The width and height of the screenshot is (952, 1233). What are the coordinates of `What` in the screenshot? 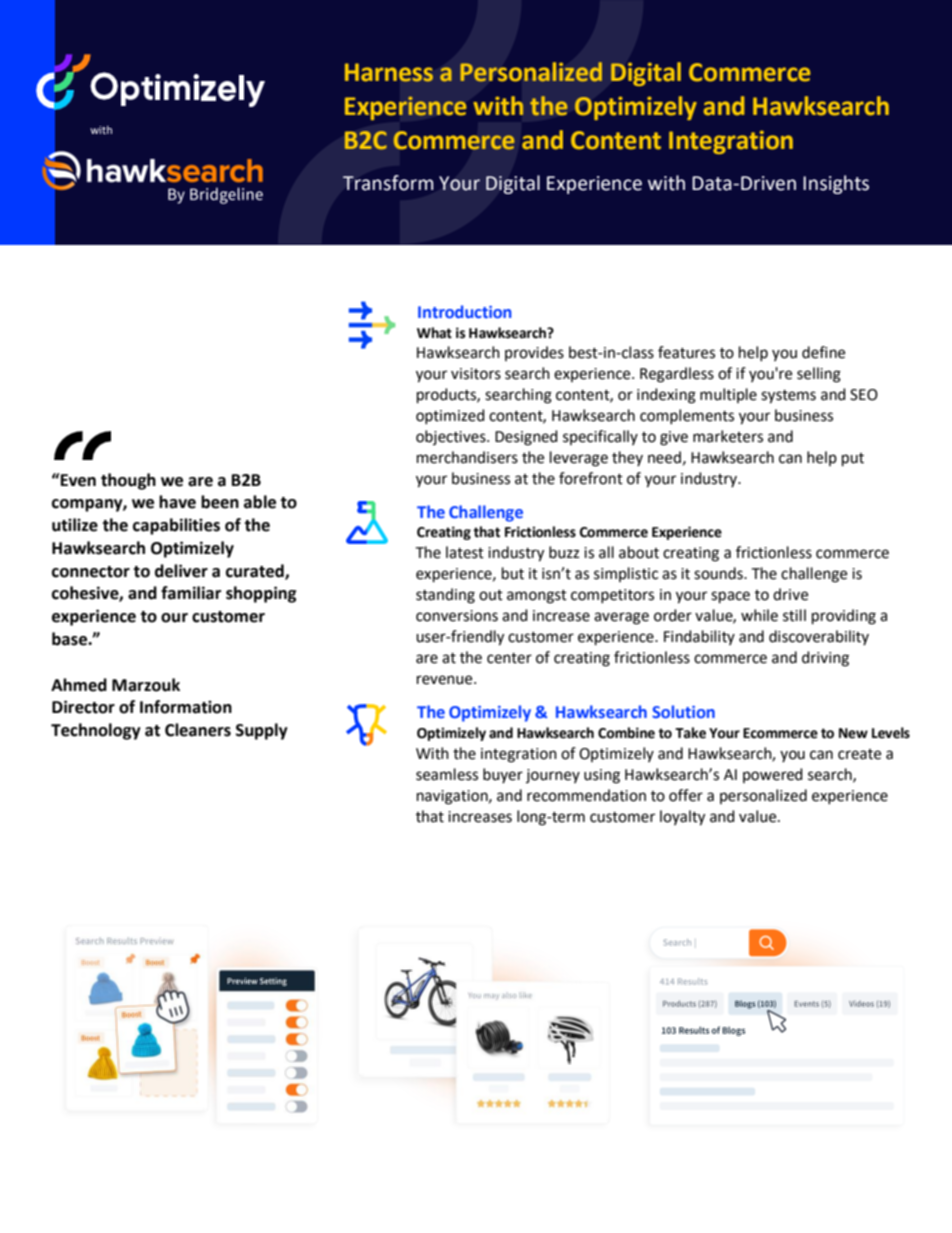 It's located at (434, 333).
